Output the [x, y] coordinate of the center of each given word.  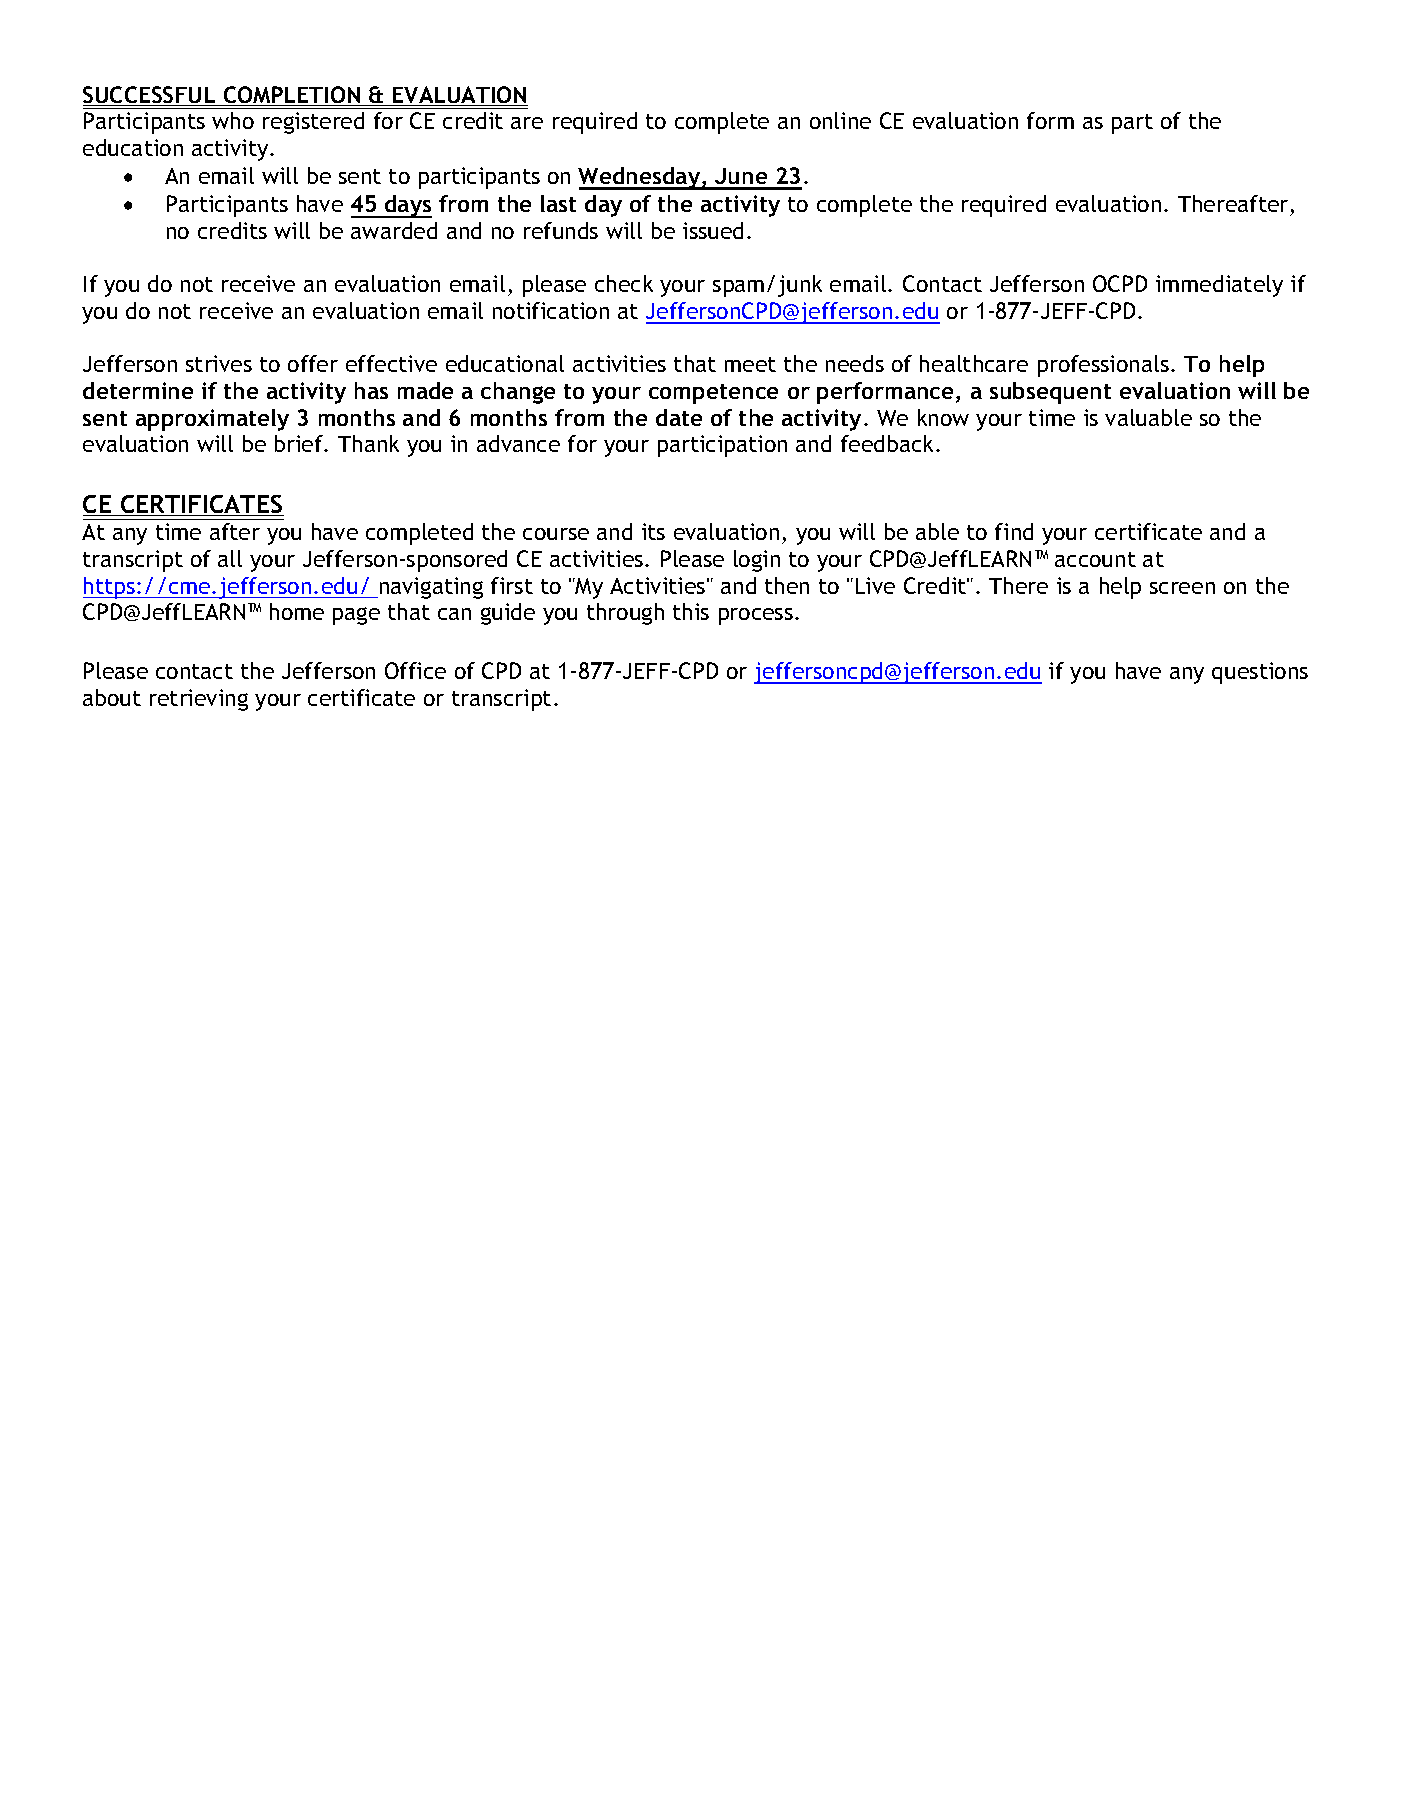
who [233, 120]
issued [713, 230]
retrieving [199, 700]
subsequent [1050, 393]
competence [713, 394]
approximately [212, 420]
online [840, 120]
